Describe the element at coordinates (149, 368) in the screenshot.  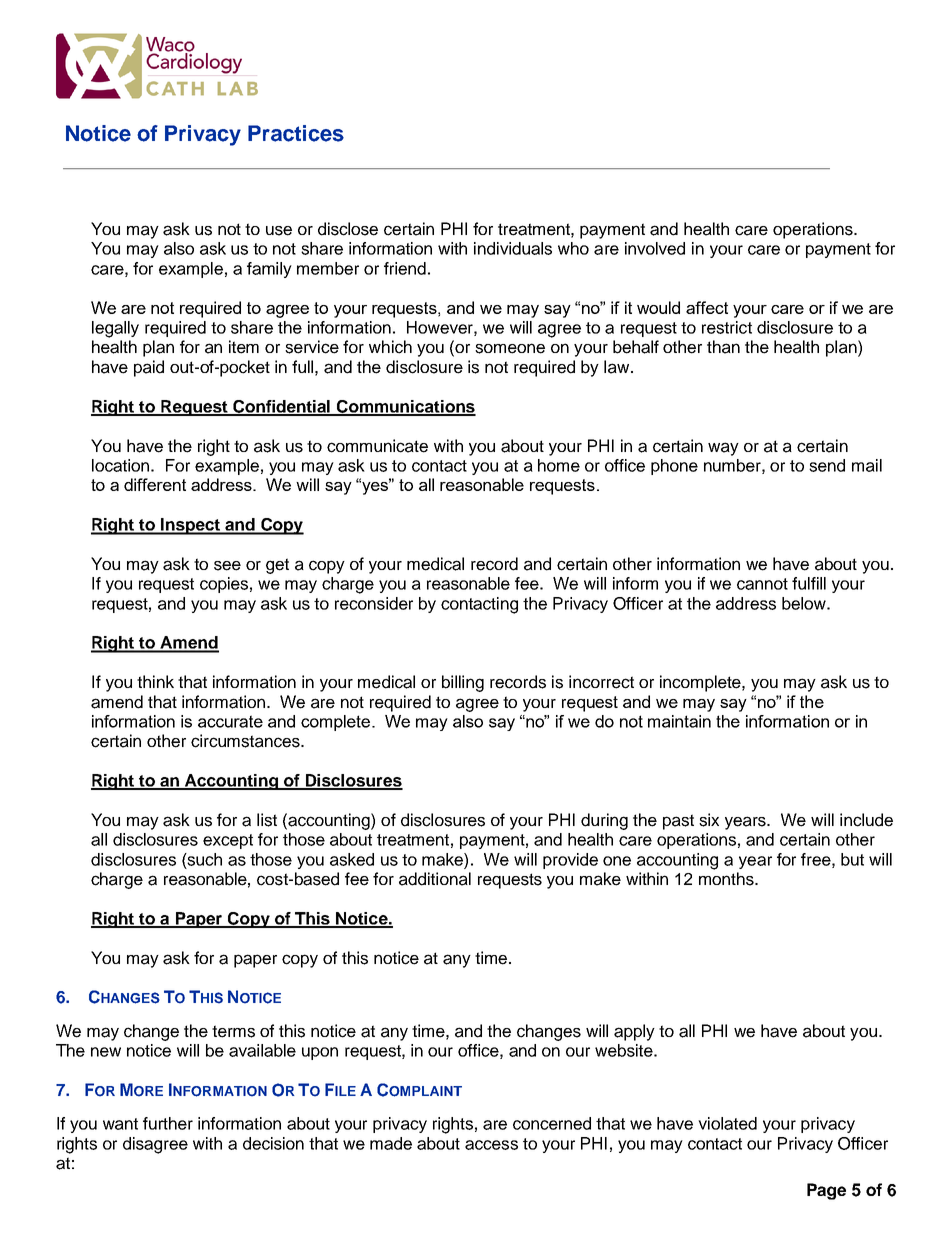
I see `paid` at that location.
